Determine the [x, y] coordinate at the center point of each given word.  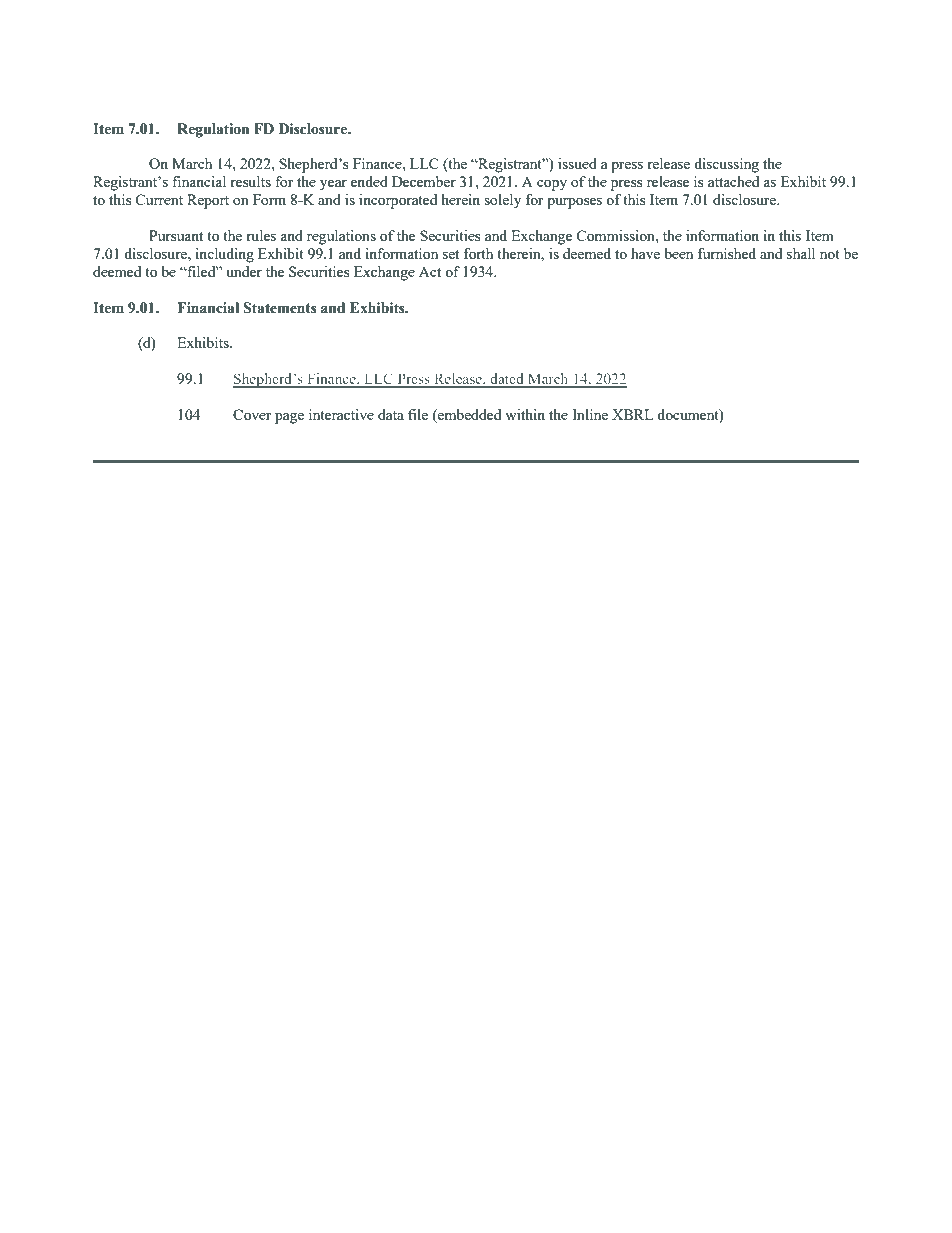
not [830, 254]
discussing [726, 165]
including [224, 255]
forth [478, 253]
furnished [727, 253]
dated [507, 380]
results [250, 181]
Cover [252, 414]
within [525, 414]
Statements [280, 308]
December [424, 181]
